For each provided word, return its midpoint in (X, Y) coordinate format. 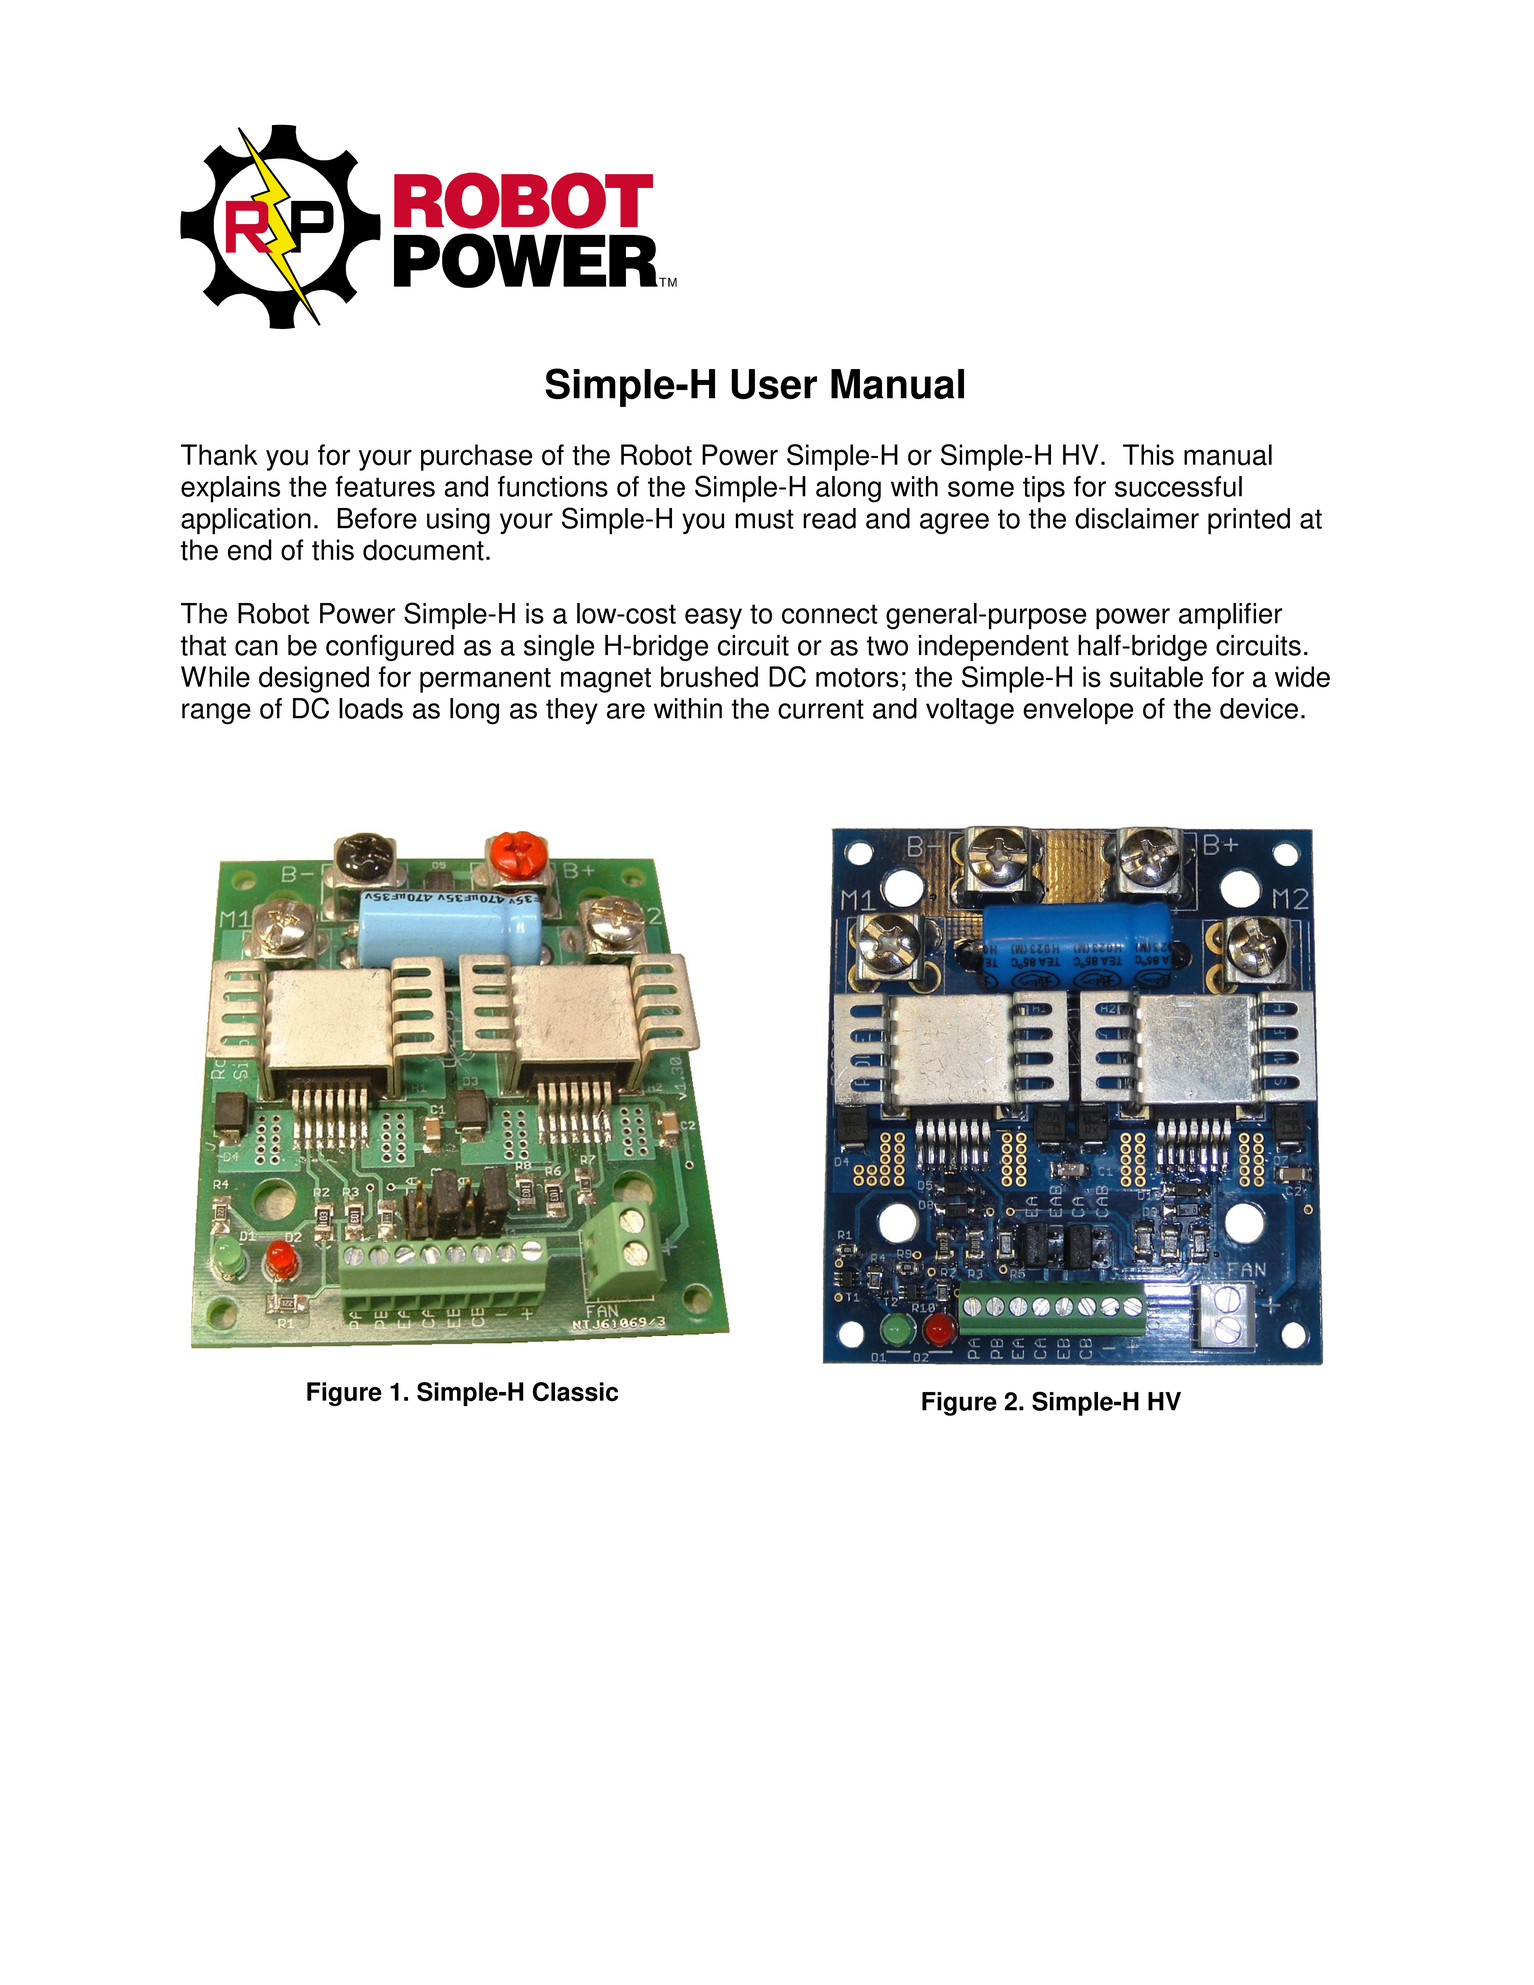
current (821, 709)
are (626, 711)
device (1259, 708)
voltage (970, 711)
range (216, 714)
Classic (575, 1392)
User (774, 384)
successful (1178, 486)
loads (371, 708)
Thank (219, 455)
